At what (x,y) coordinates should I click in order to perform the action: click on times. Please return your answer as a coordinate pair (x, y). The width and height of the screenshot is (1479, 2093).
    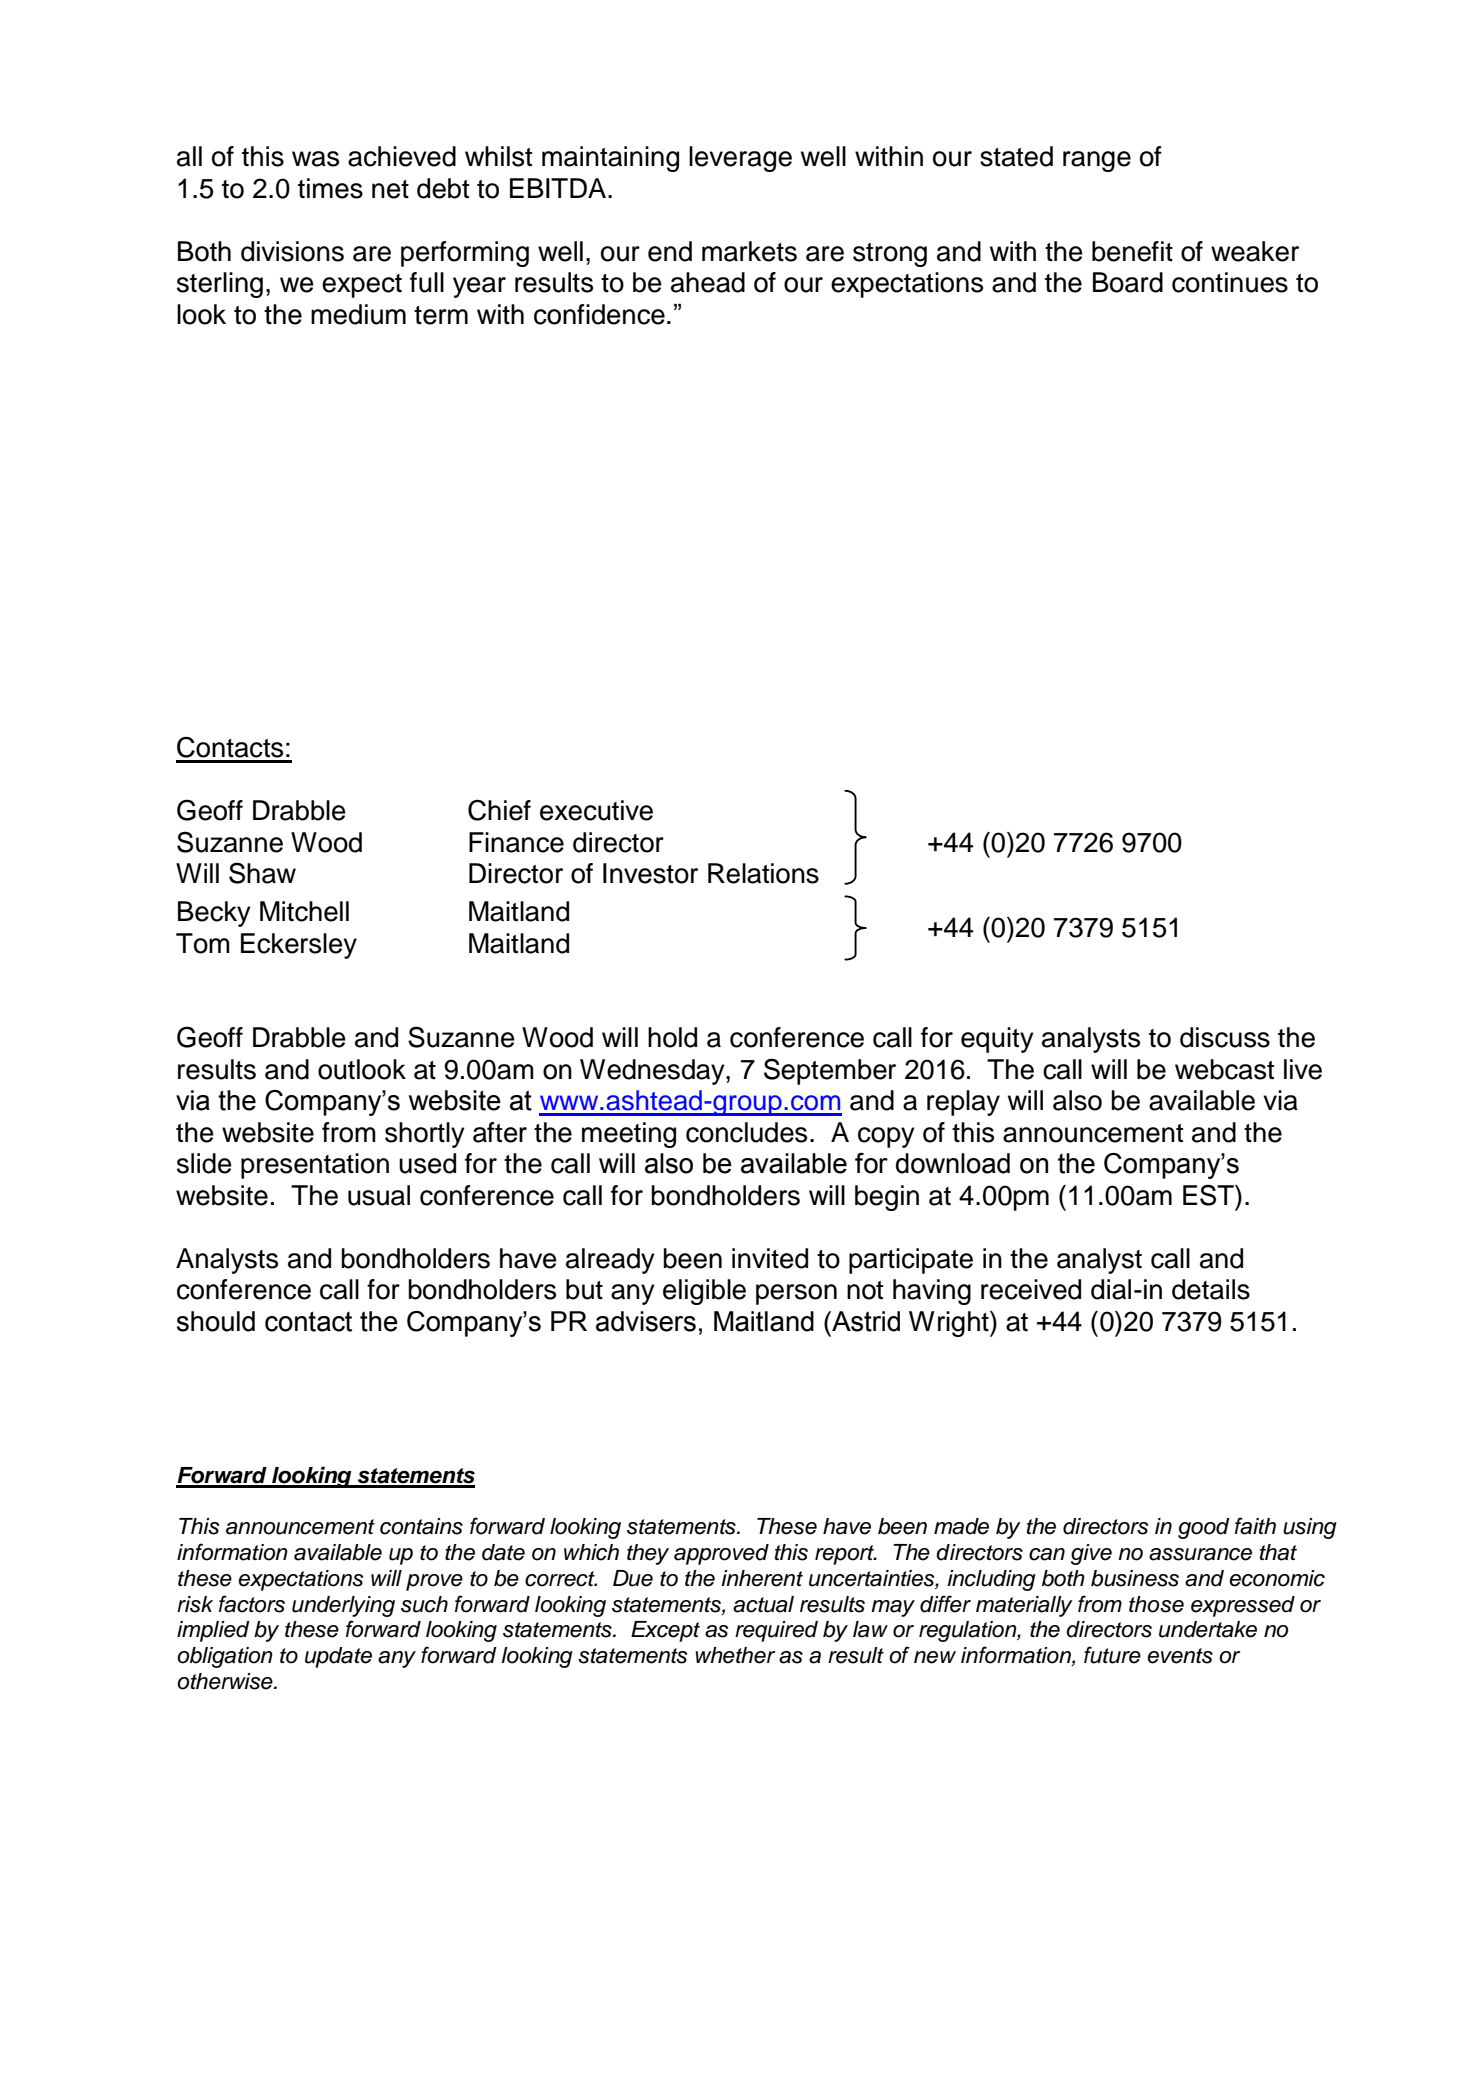
    Looking at the image, I should click on (330, 188).
